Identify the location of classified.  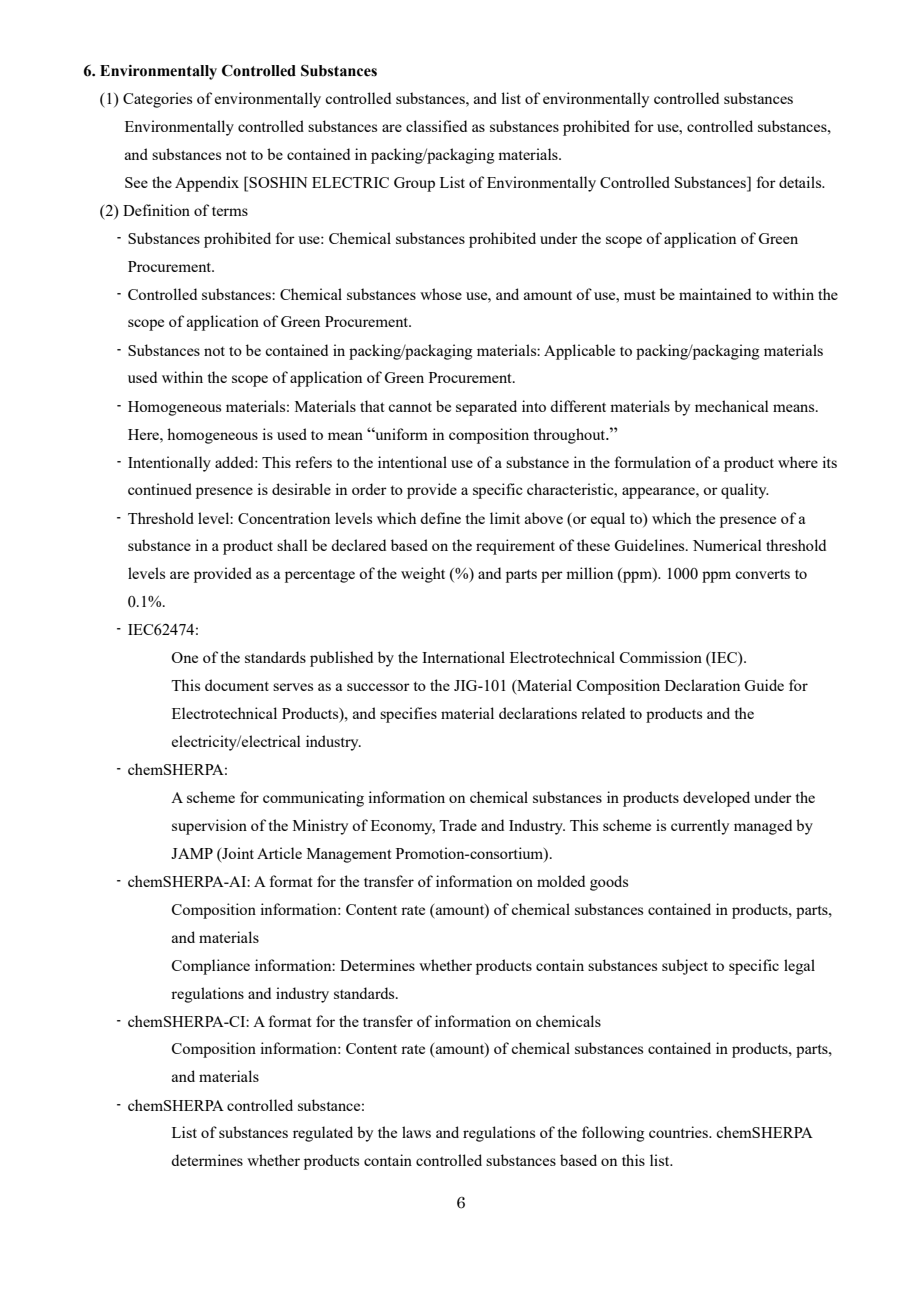
(436, 126).
